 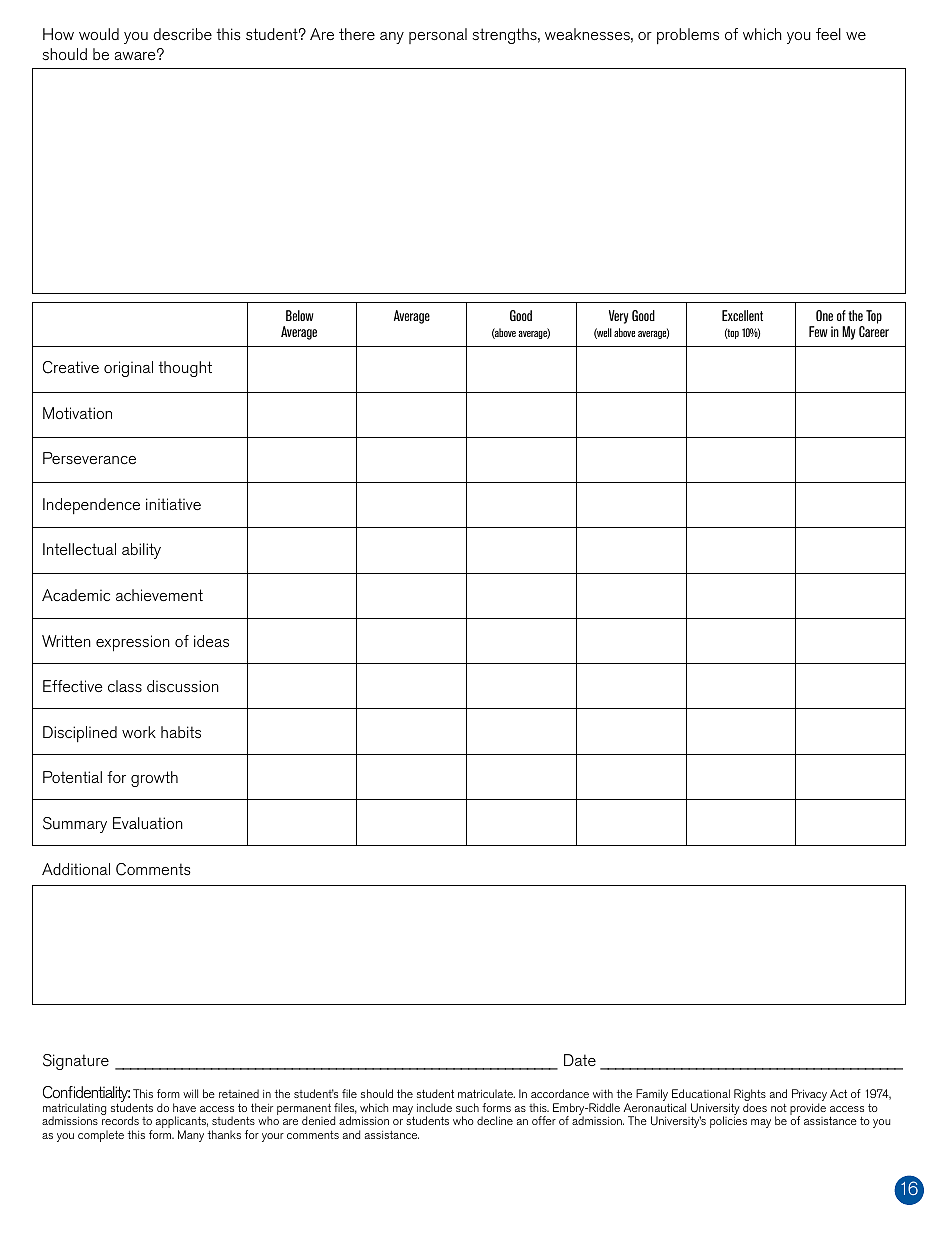 I want to click on Few, so click(x=818, y=331).
